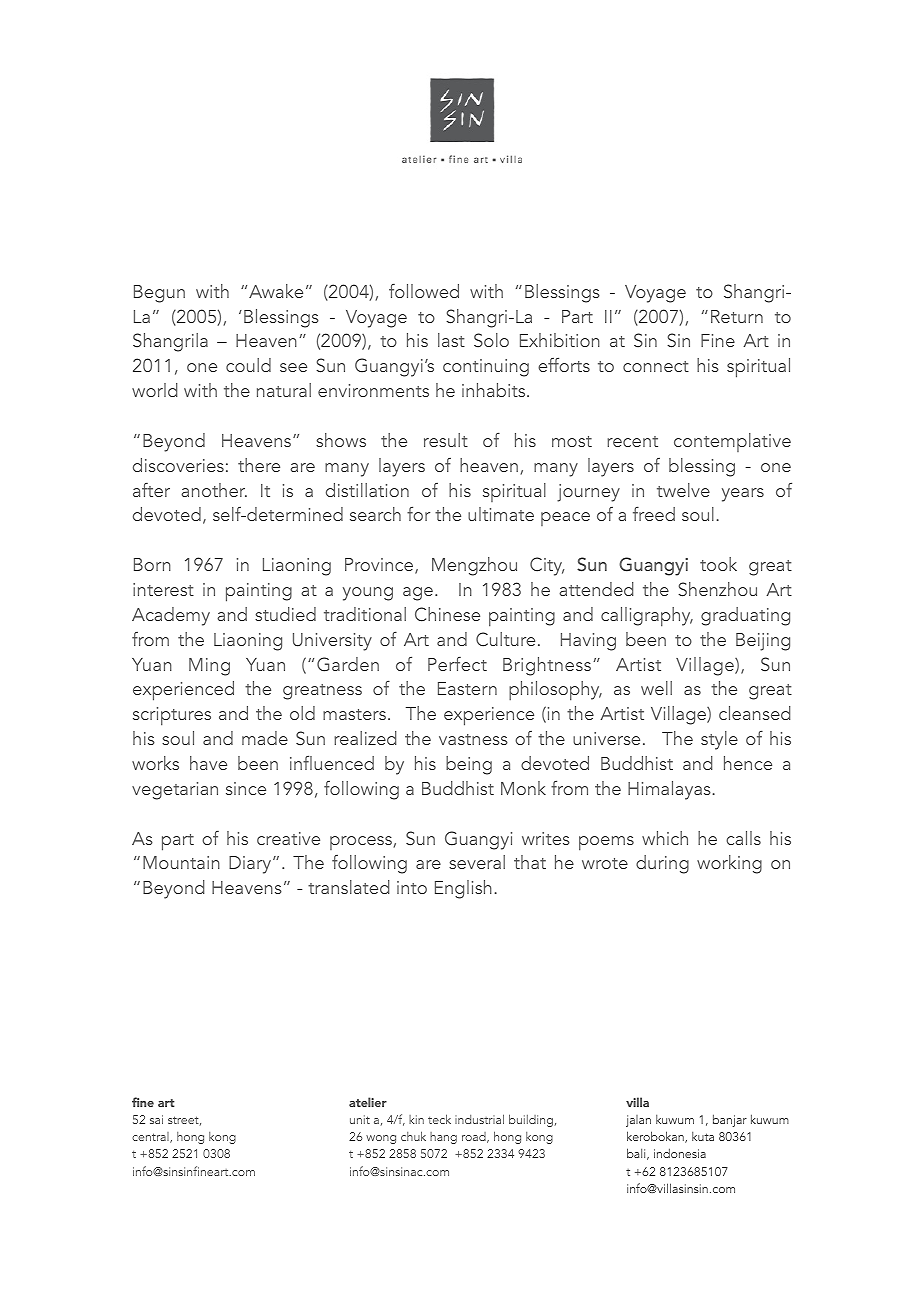  Describe the element at coordinates (501, 514) in the screenshot. I see `ultimate` at that location.
